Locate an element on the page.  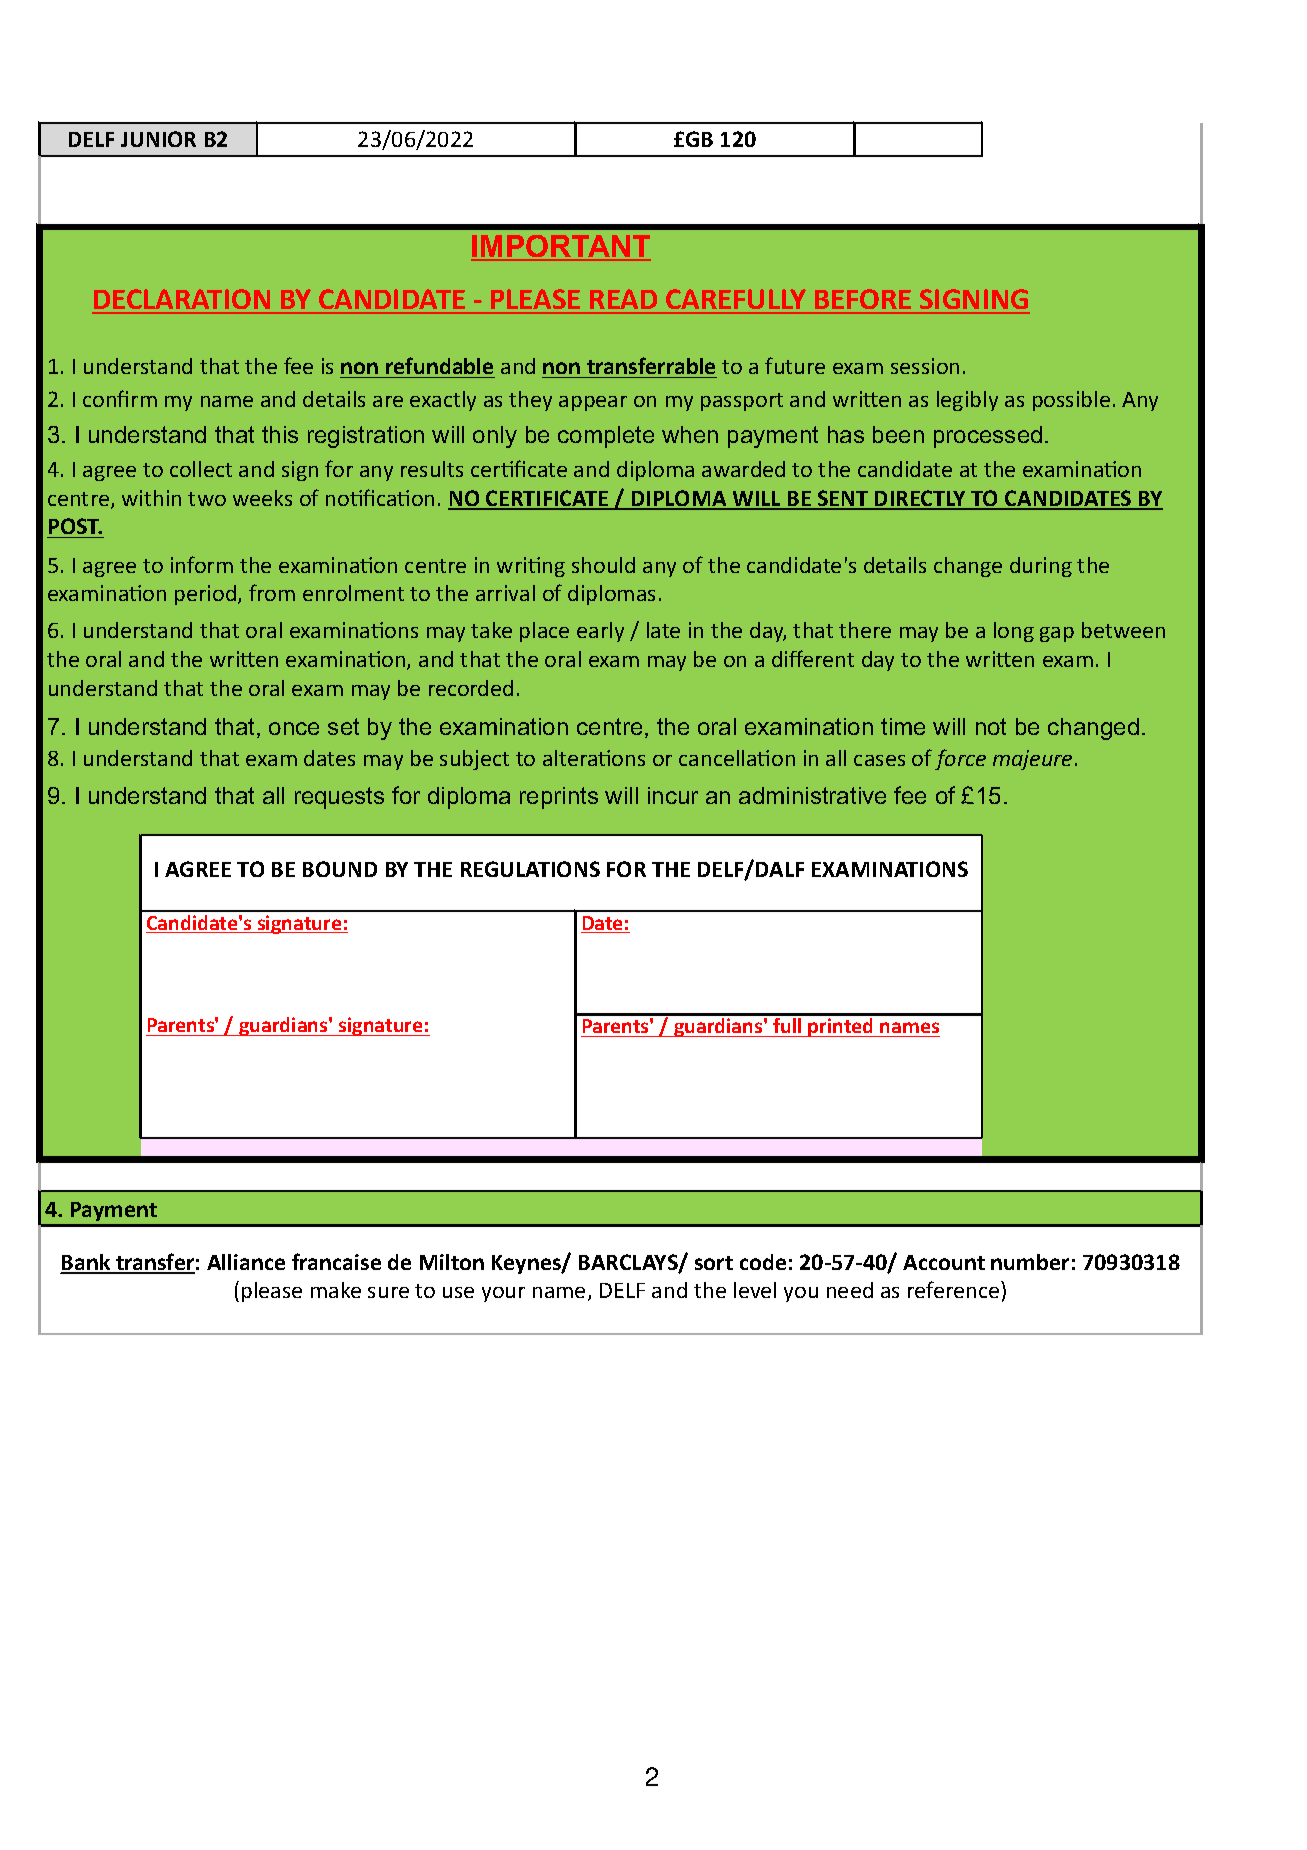
inform is located at coordinates (202, 564).
